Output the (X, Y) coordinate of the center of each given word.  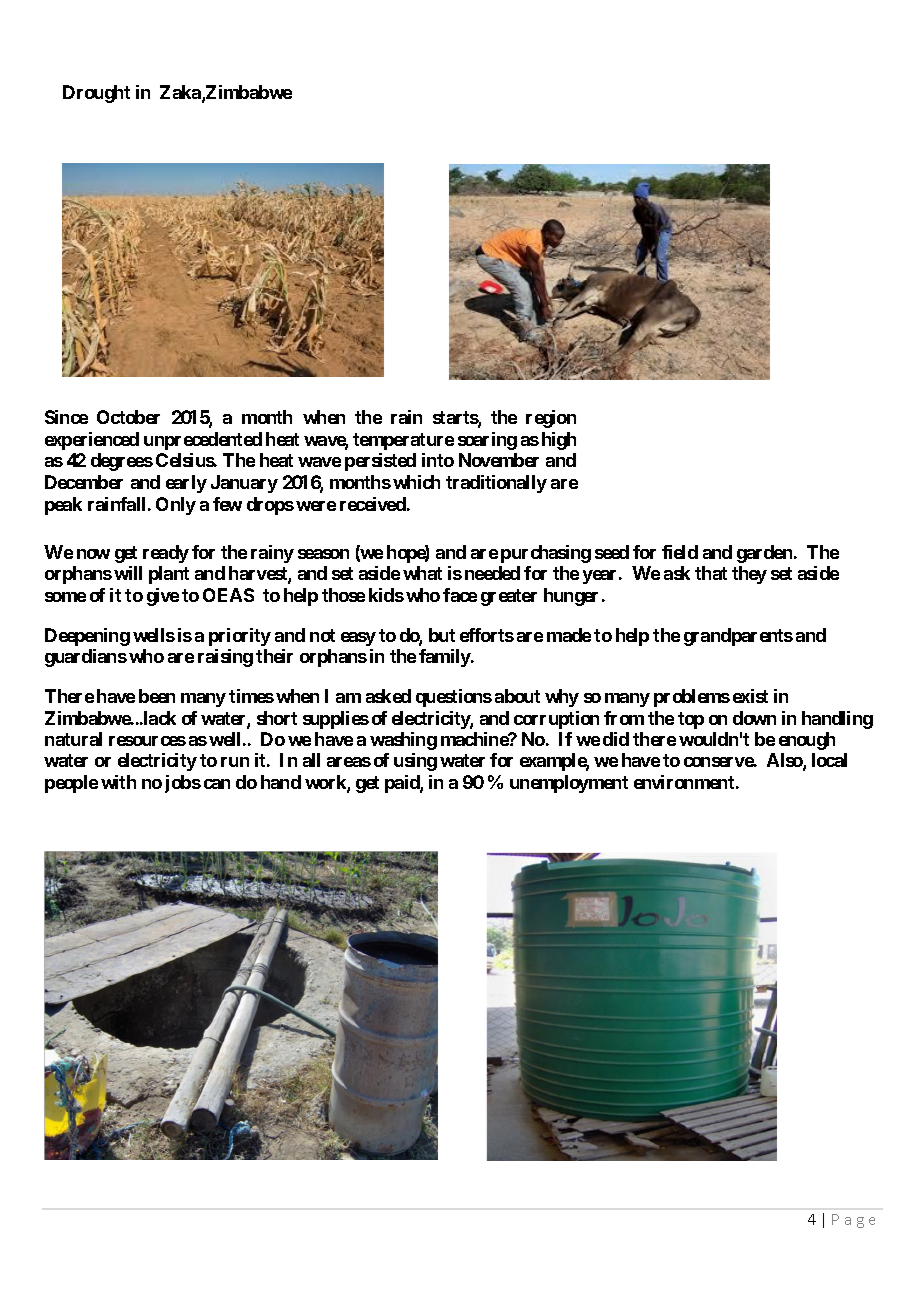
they (749, 575)
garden (766, 554)
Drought (96, 94)
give (163, 597)
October (128, 417)
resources (147, 741)
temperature (403, 441)
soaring (487, 441)
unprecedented (203, 441)
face (460, 595)
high (559, 441)
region (551, 419)
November (499, 460)
